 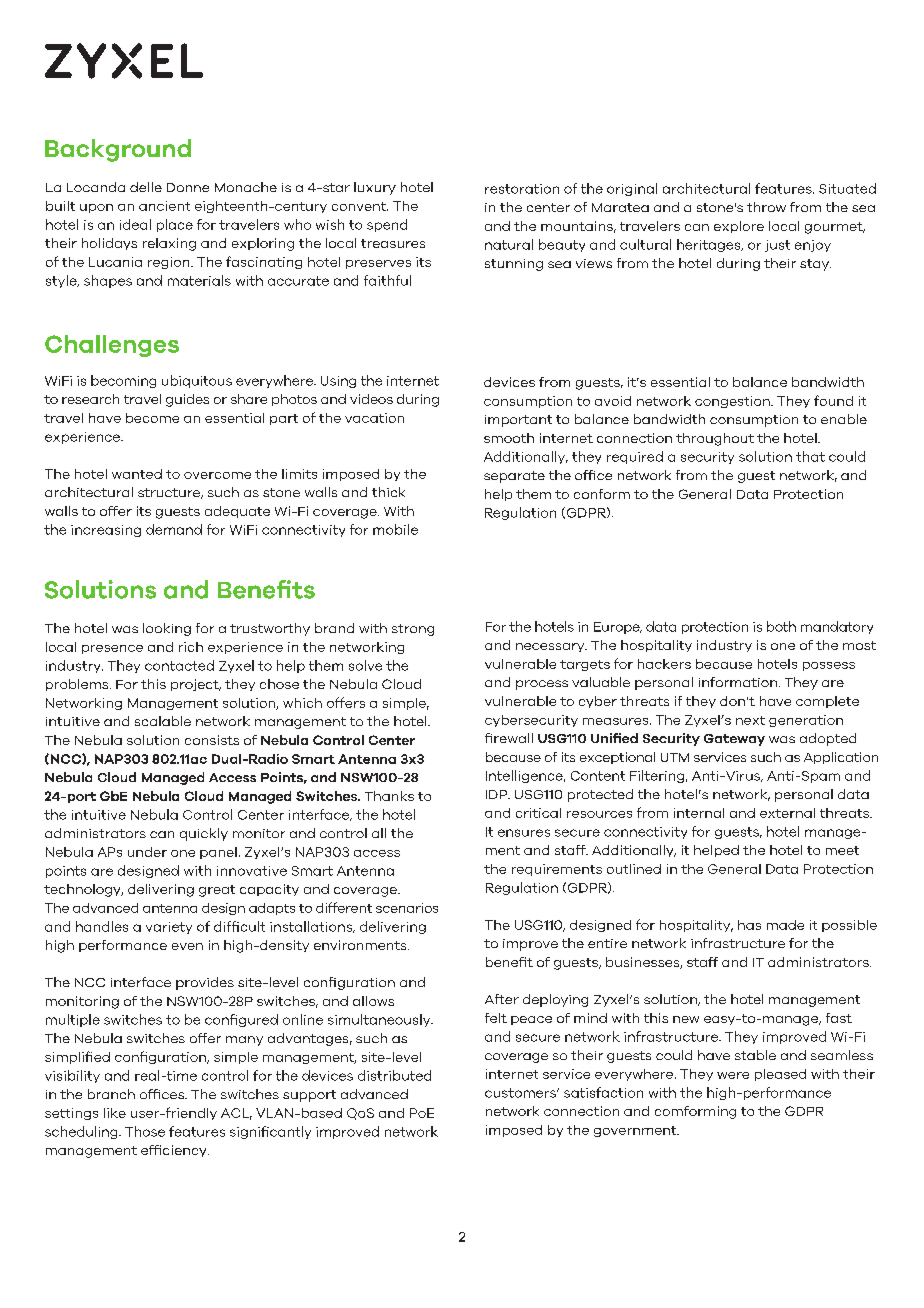 I want to click on wanted, so click(x=137, y=474).
